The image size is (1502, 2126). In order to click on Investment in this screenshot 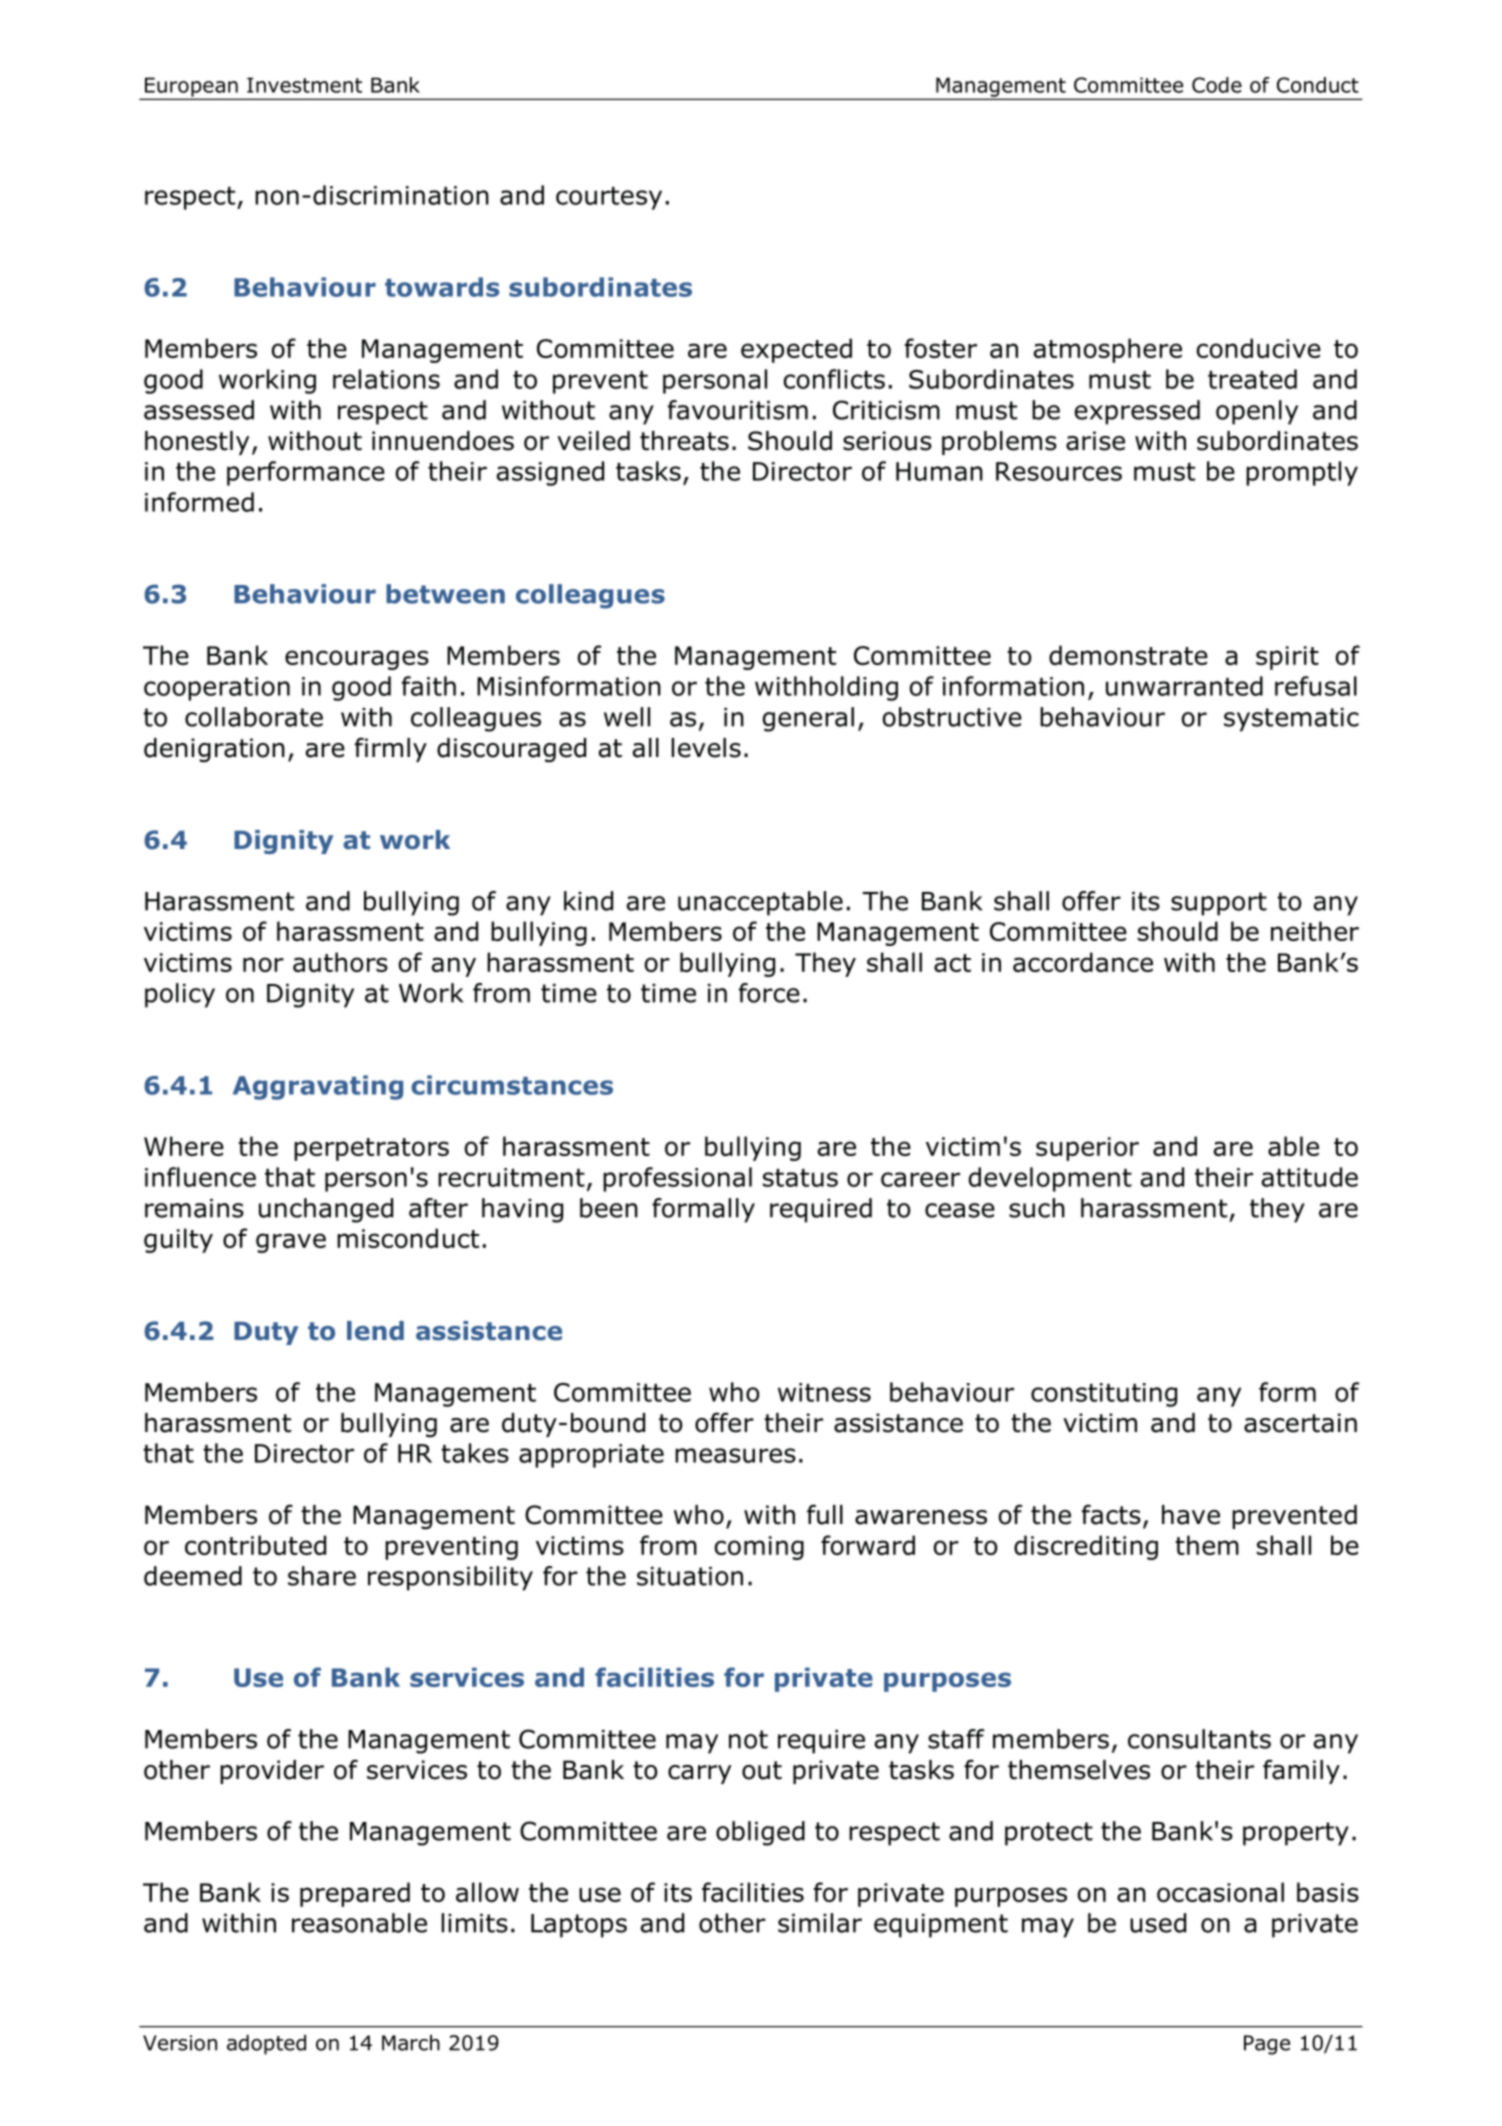, I will do `click(304, 85)`.
